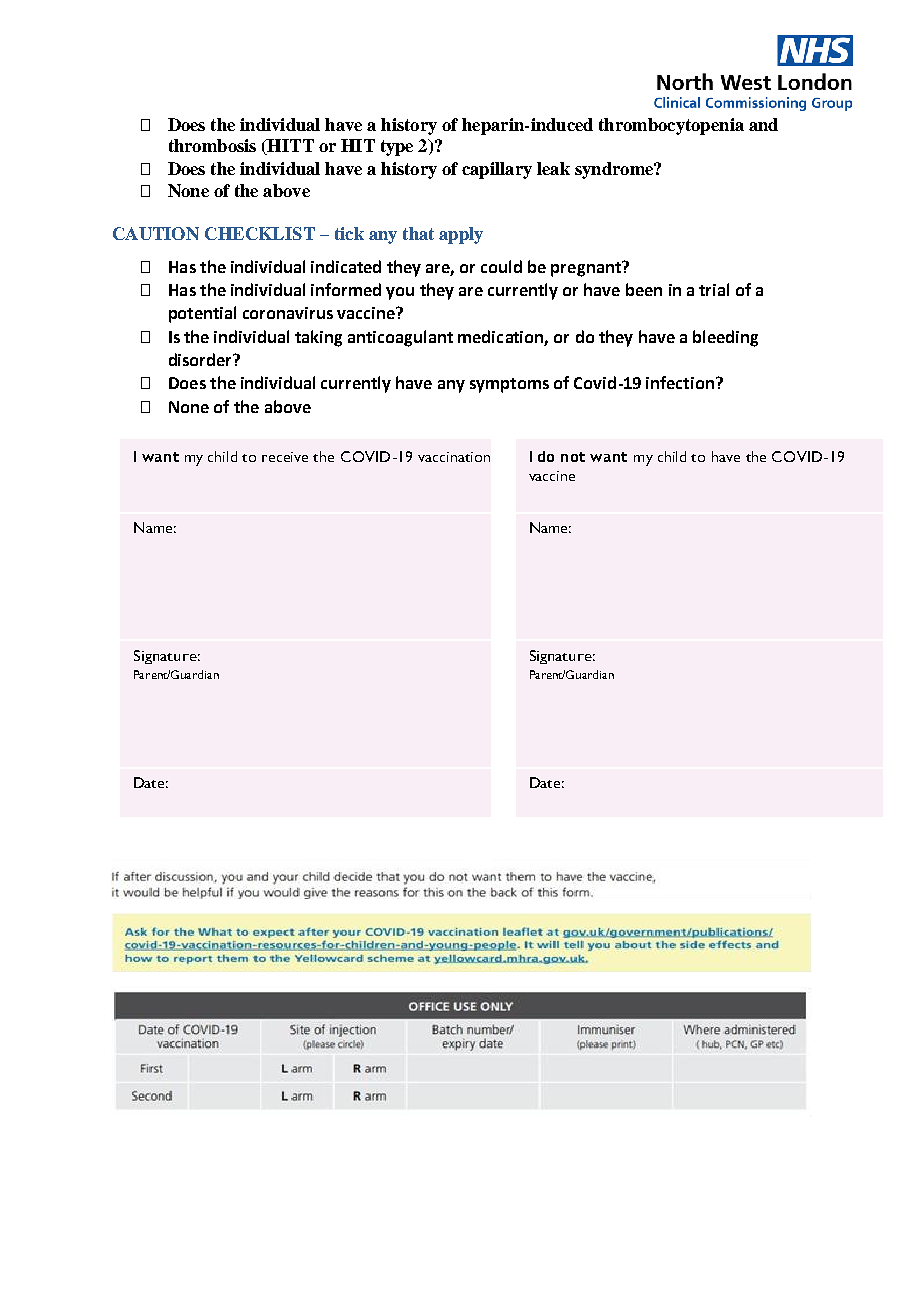  What do you see at coordinates (714, 289) in the page?
I see `trial` at bounding box center [714, 289].
